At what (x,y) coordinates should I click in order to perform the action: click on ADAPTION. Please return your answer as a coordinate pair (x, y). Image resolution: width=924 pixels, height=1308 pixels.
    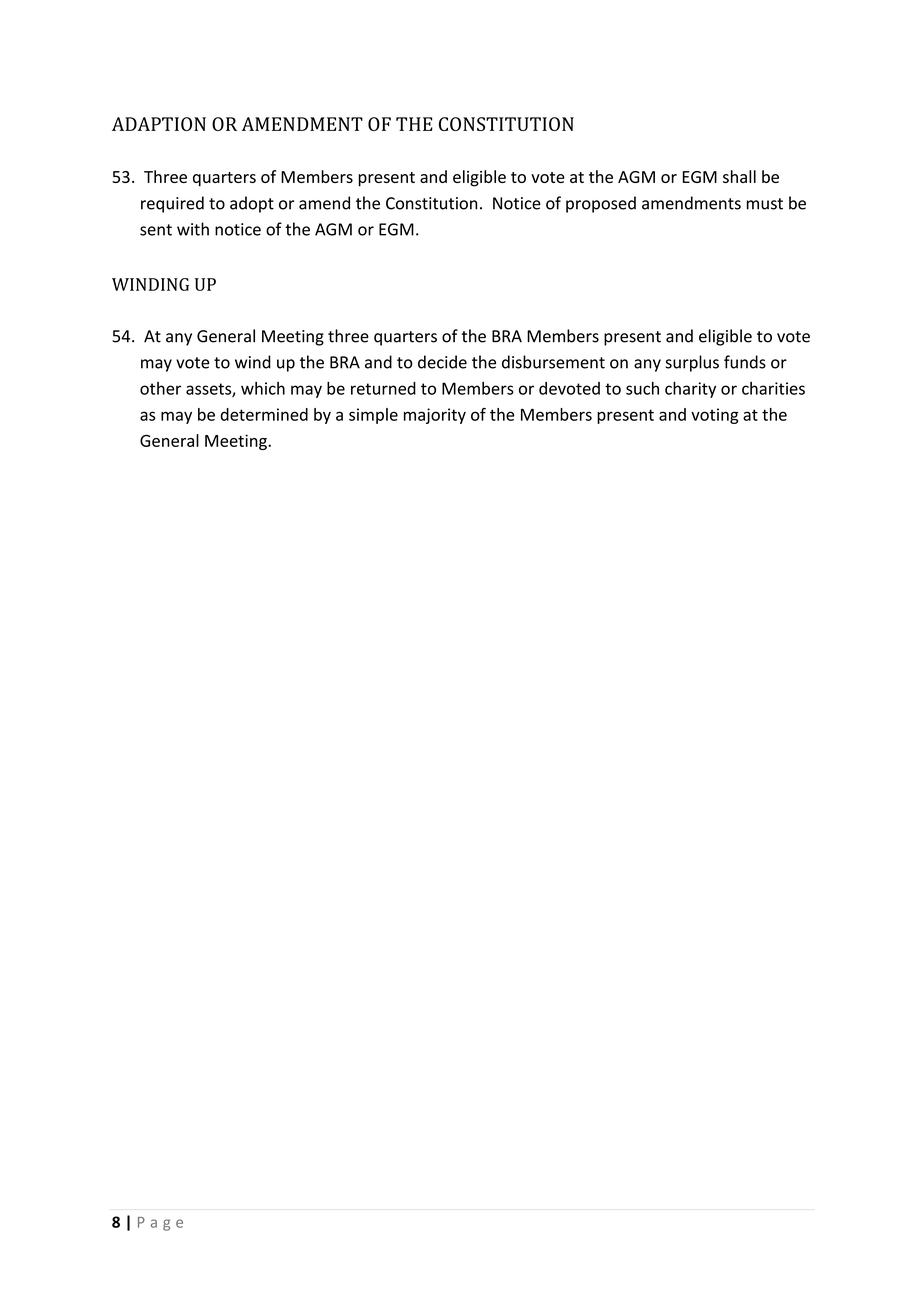
    Looking at the image, I should click on (159, 124).
